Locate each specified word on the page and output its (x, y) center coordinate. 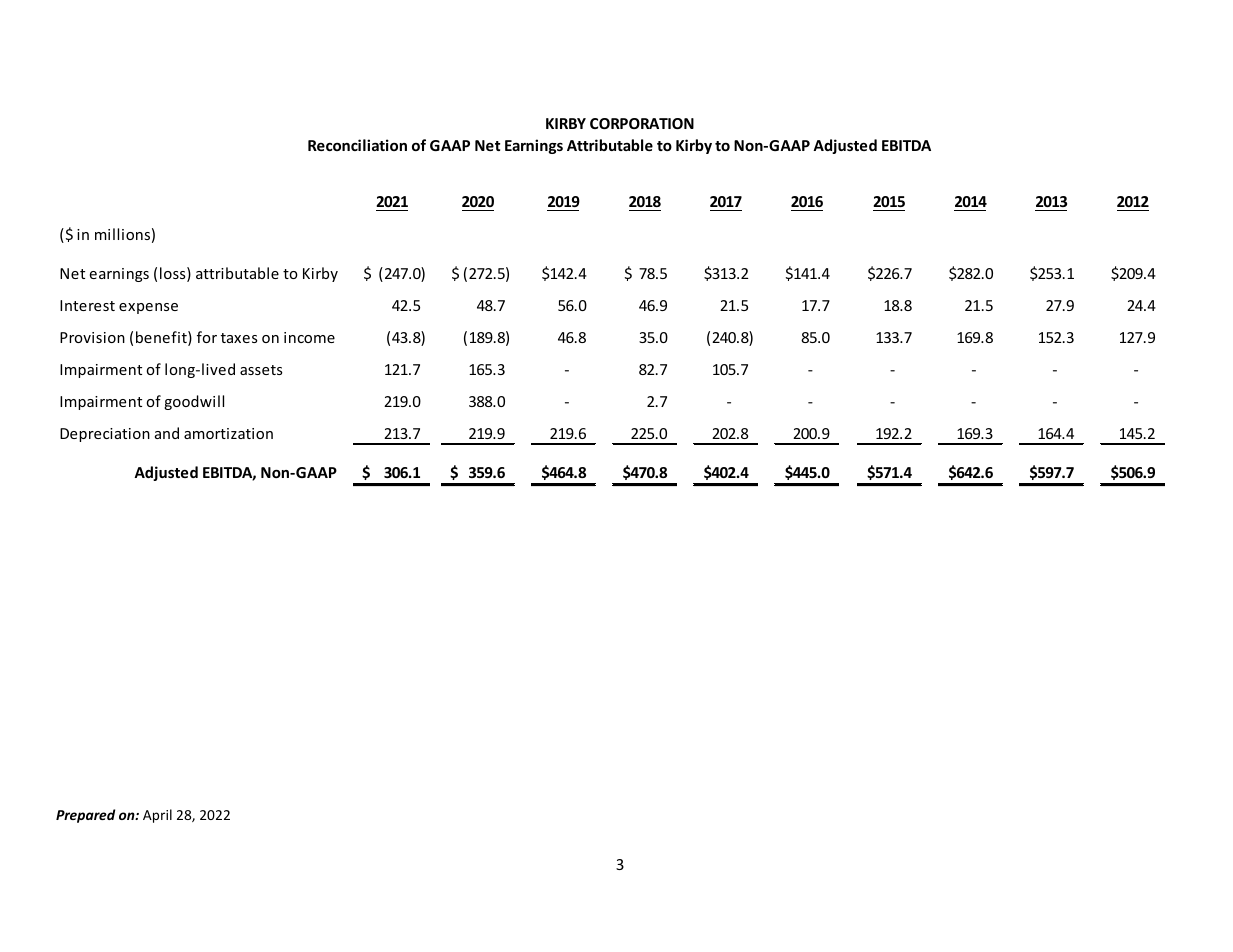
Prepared (85, 816)
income (309, 337)
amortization (228, 433)
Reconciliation (357, 145)
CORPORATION (642, 123)
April (157, 816)
